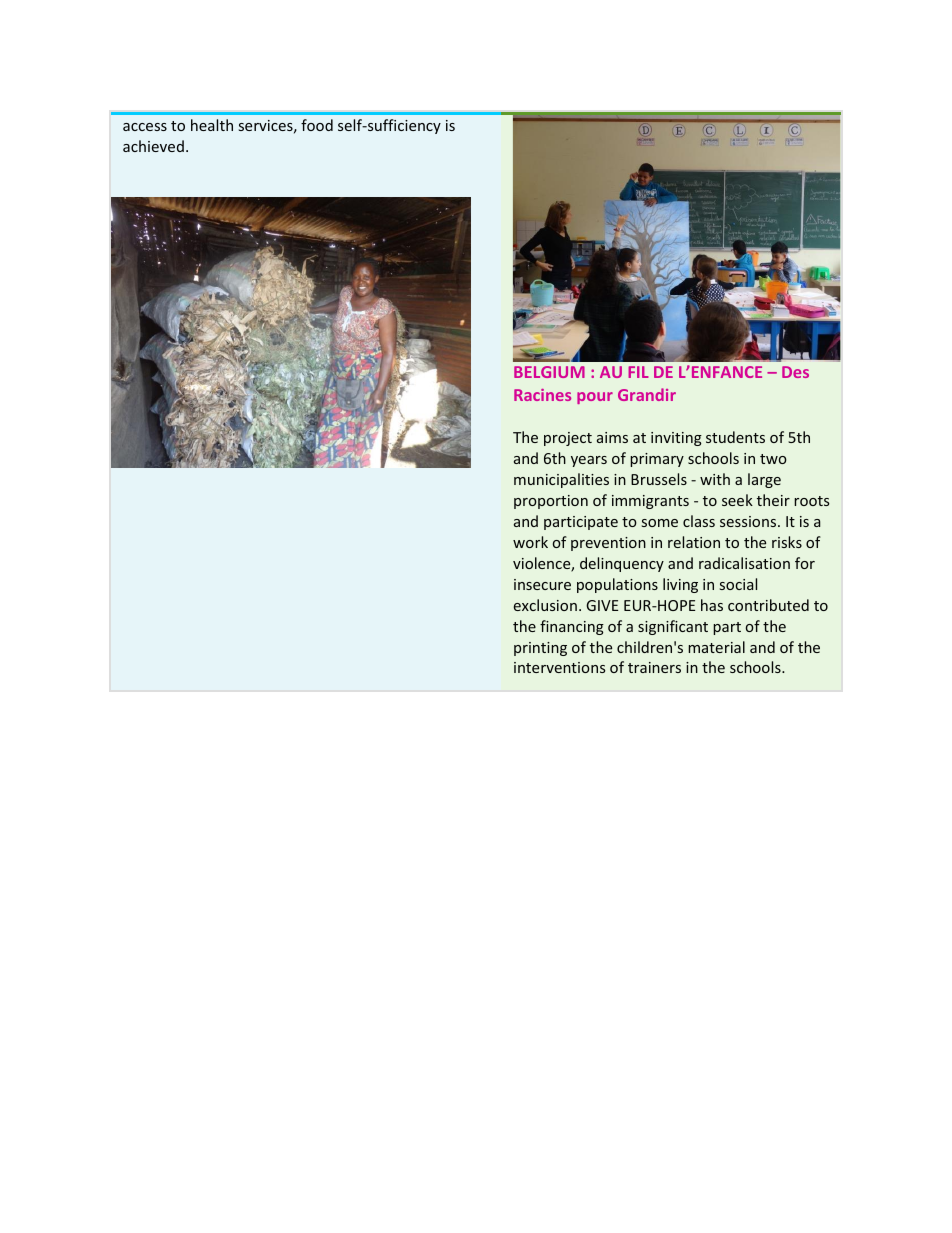 The width and height of the page is (952, 1233). What do you see at coordinates (212, 125) in the page?
I see `health` at bounding box center [212, 125].
